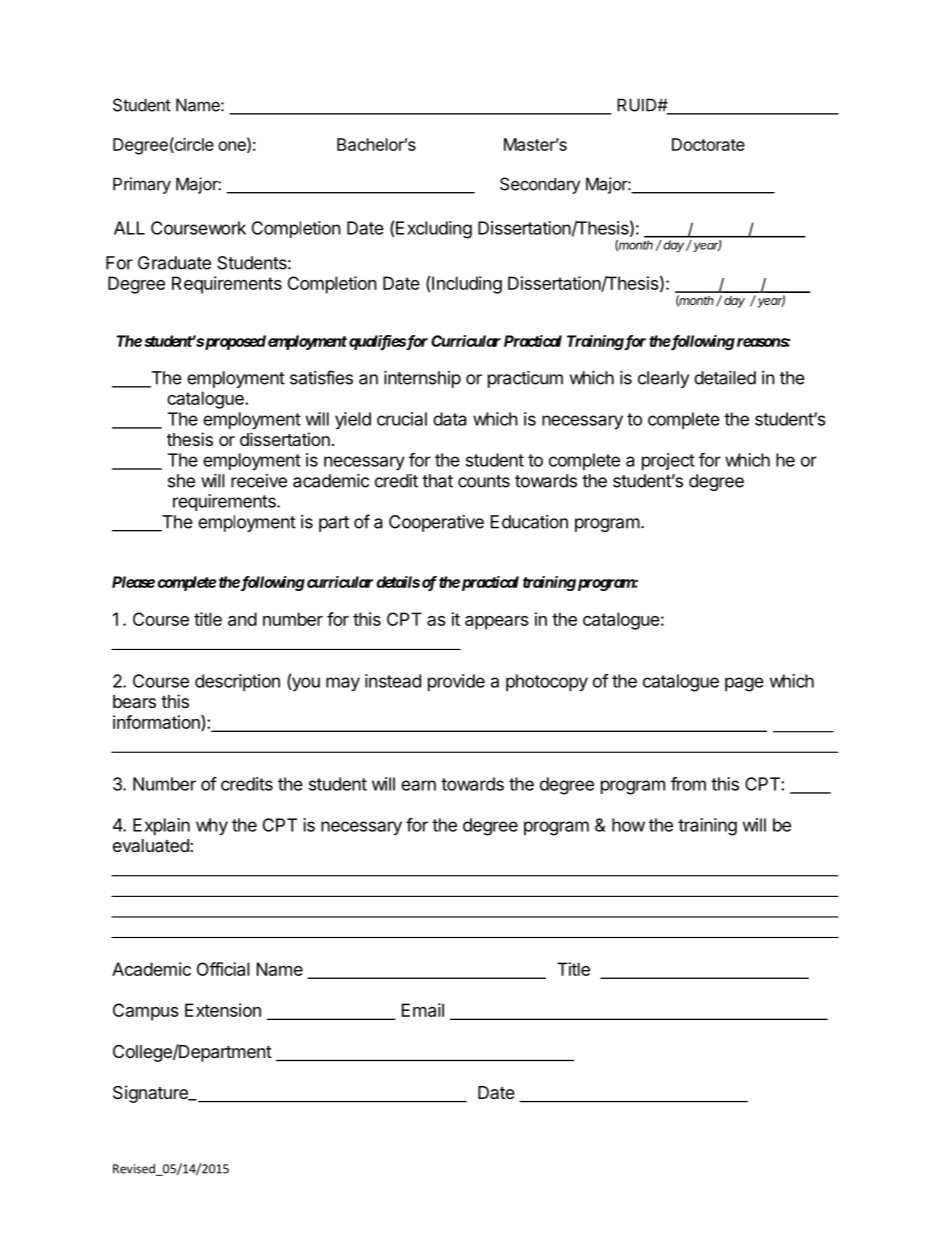  What do you see at coordinates (433, 230) in the screenshot?
I see `Excluding` at bounding box center [433, 230].
